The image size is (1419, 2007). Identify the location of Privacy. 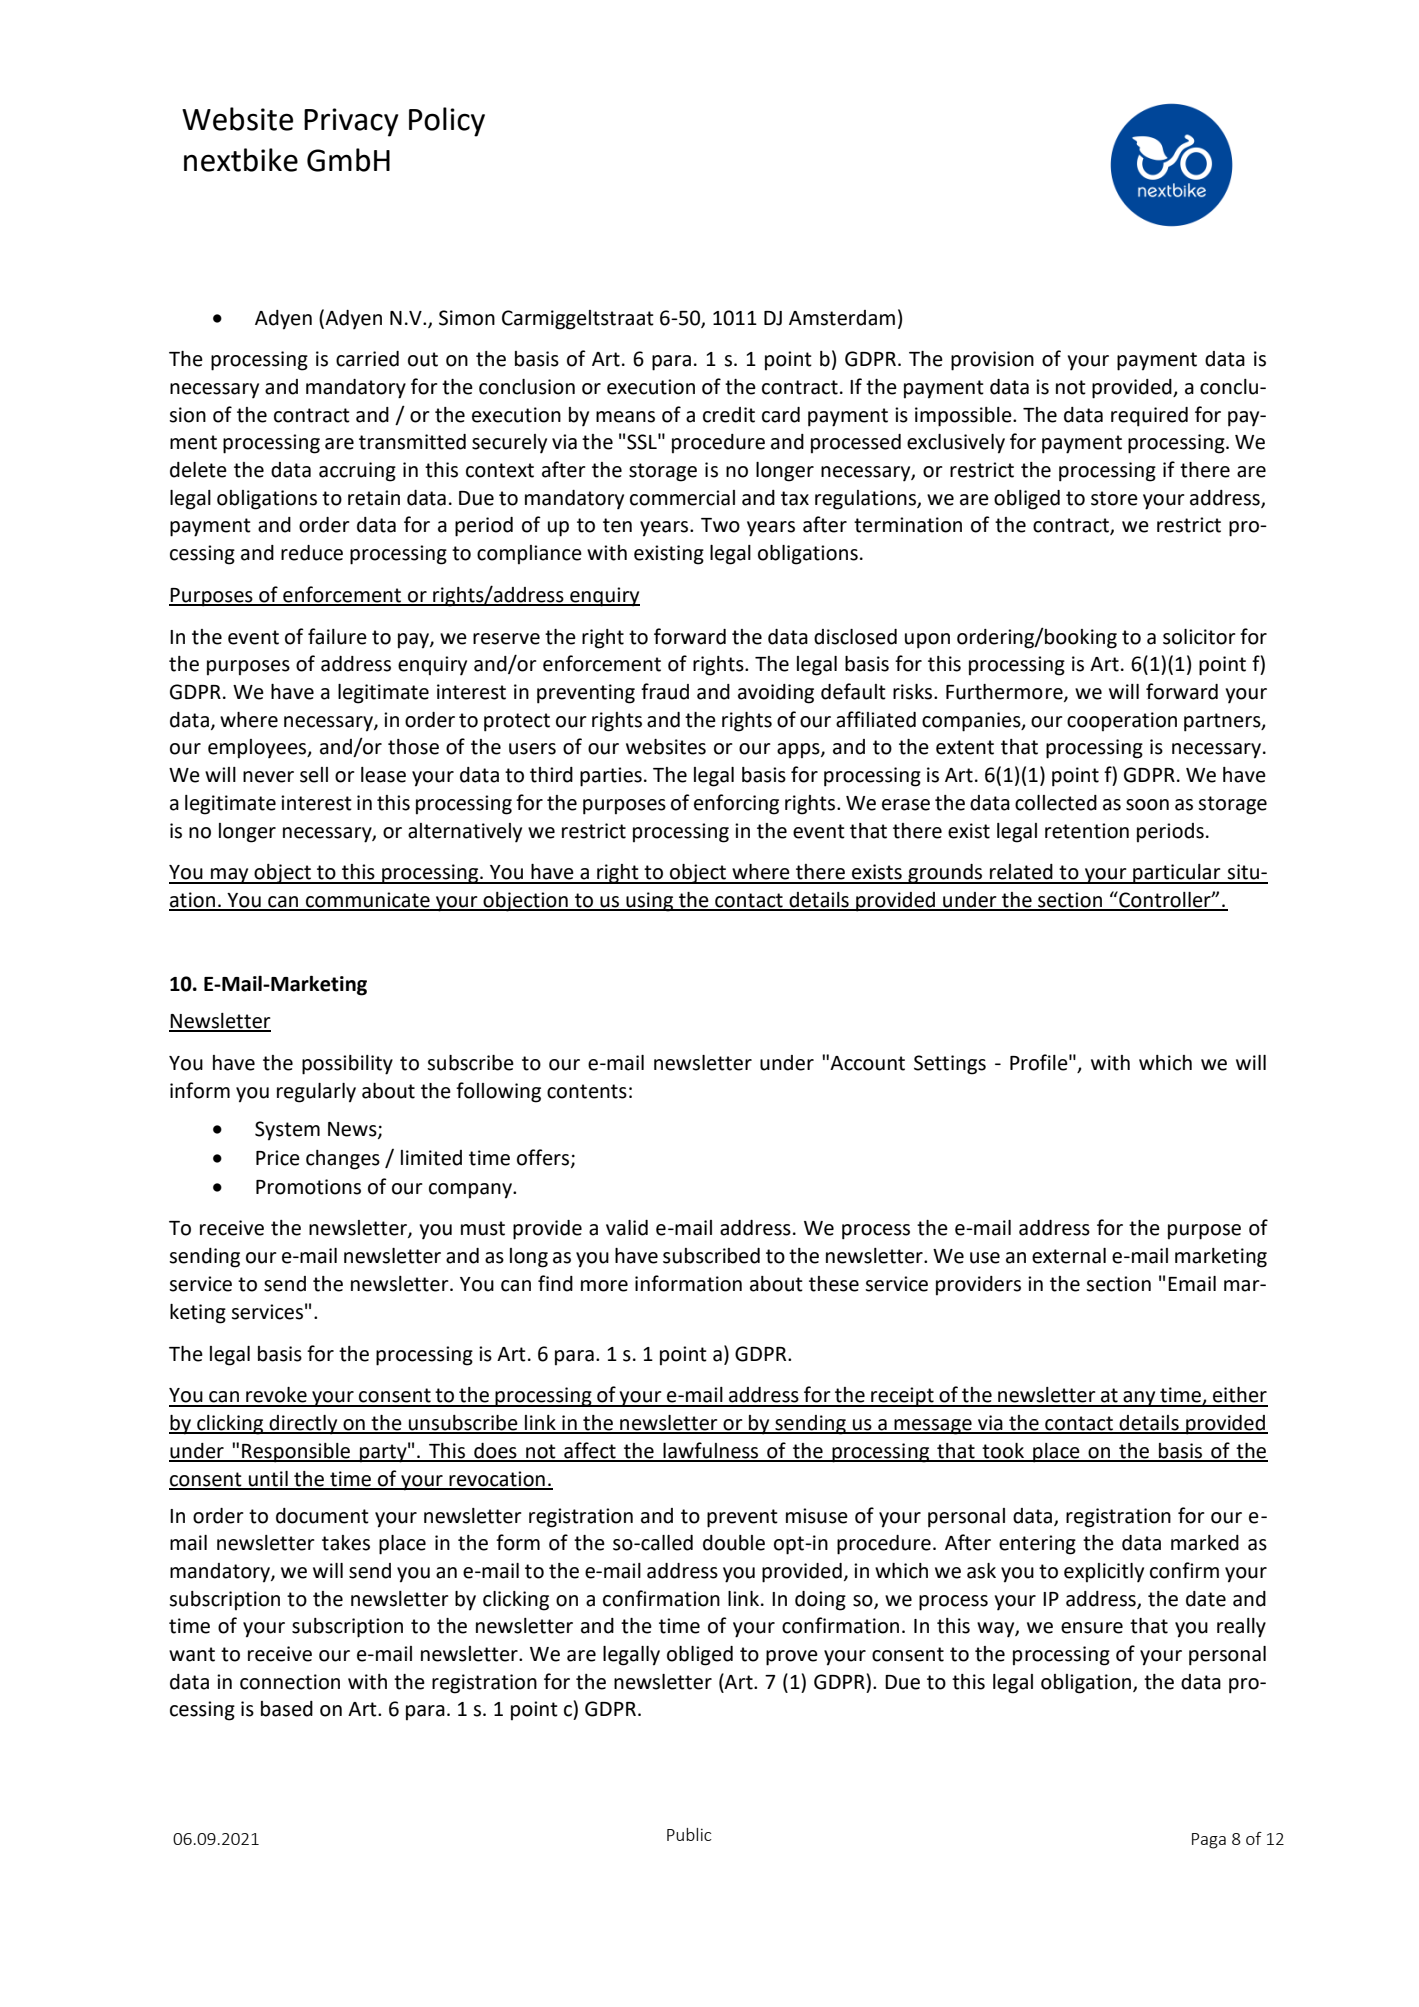
(351, 122).
